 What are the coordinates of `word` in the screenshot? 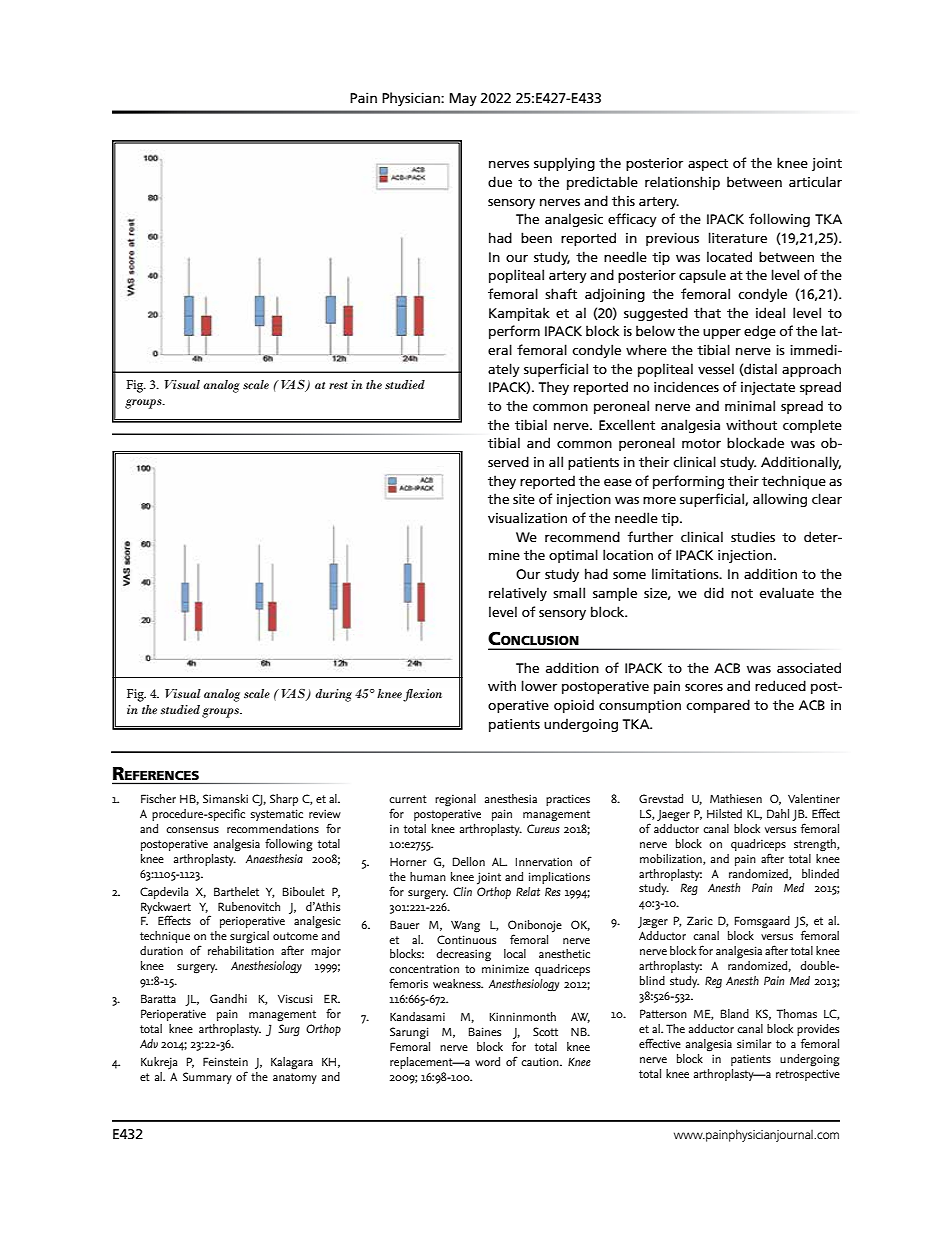 It's located at (487, 1061).
